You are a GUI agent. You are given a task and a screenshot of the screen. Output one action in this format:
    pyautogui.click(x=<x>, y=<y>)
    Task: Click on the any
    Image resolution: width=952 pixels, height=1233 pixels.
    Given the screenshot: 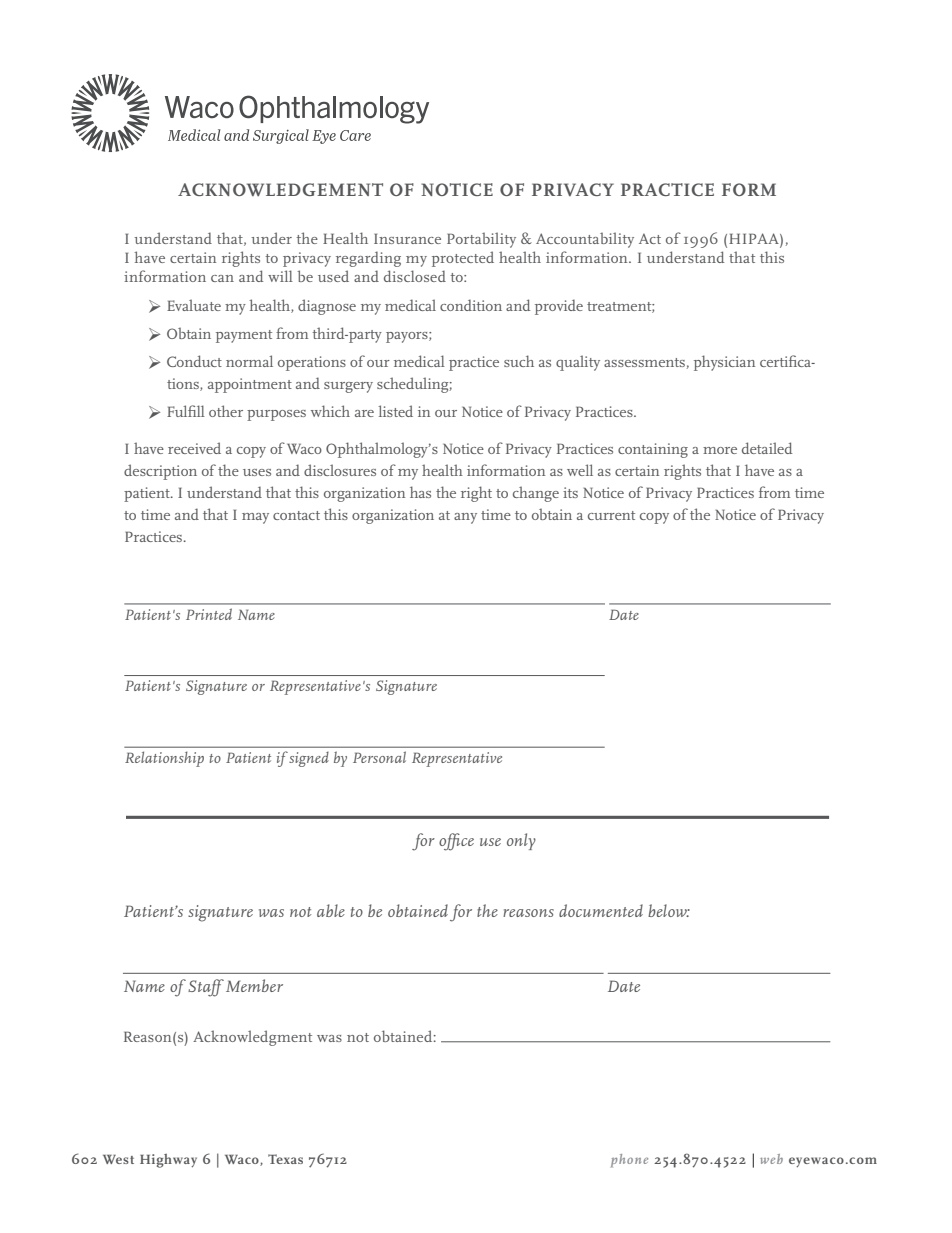 What is the action you would take?
    pyautogui.click(x=465, y=518)
